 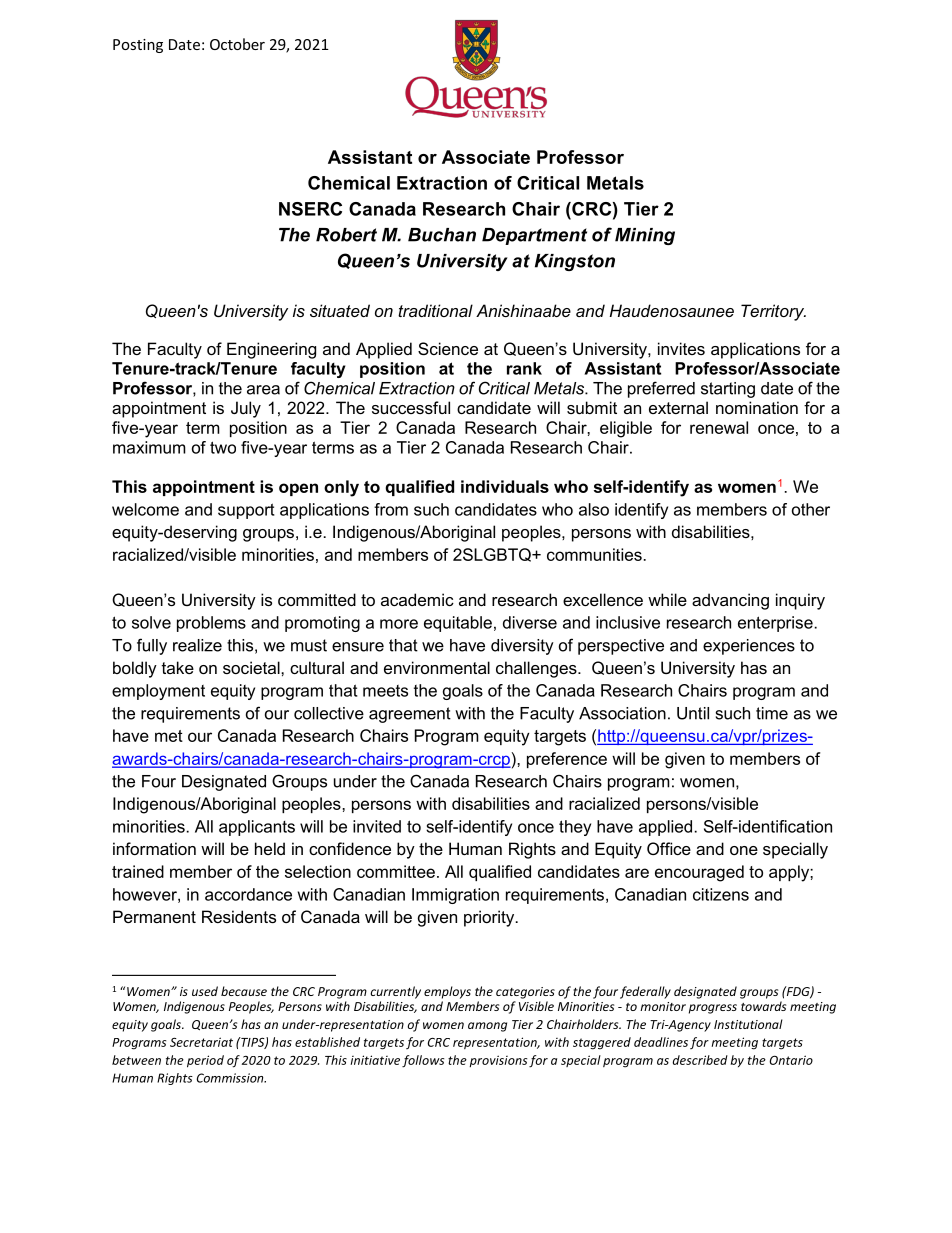 What do you see at coordinates (442, 235) in the image?
I see `Buchan` at bounding box center [442, 235].
